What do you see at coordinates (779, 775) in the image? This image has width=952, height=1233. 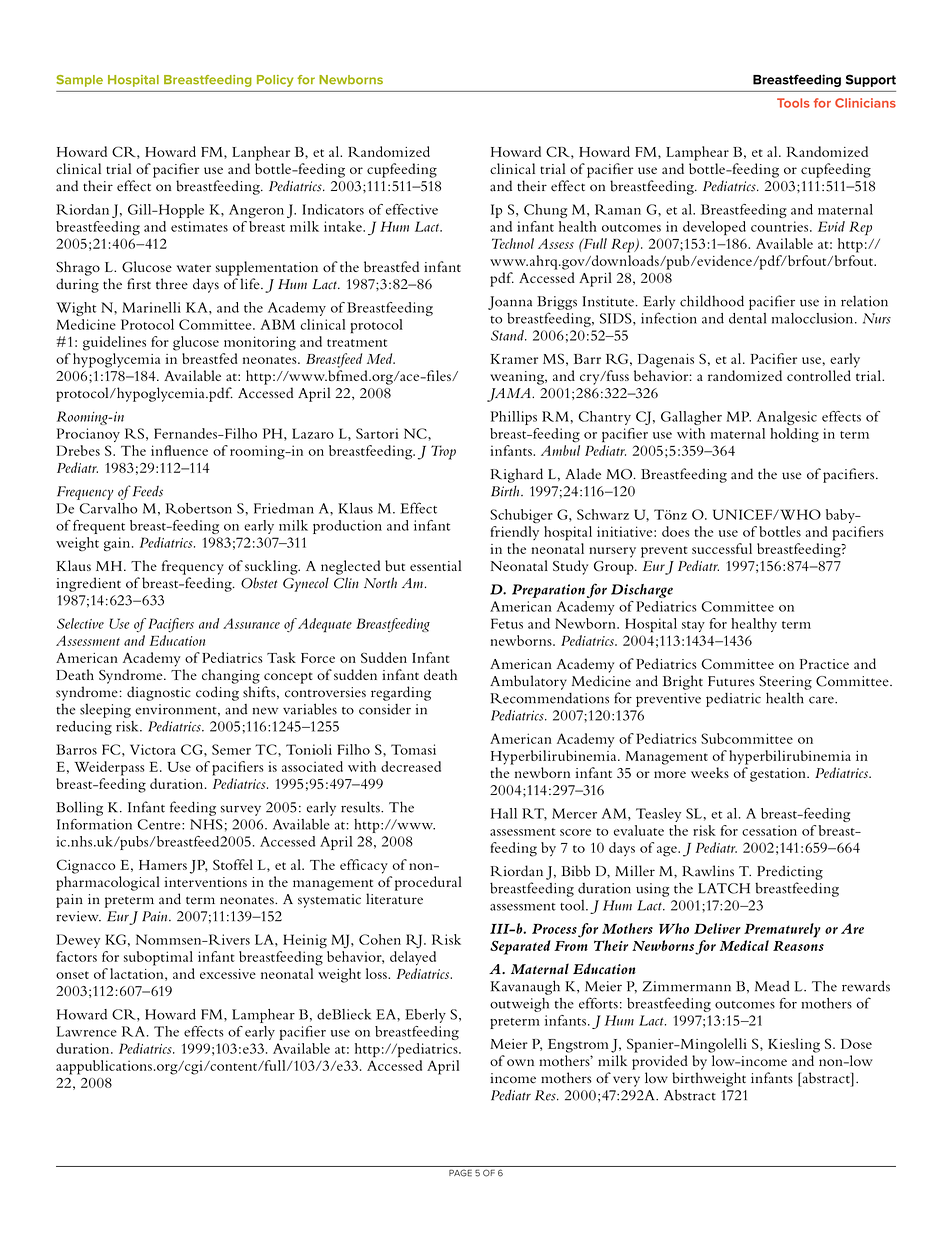 I see `gestation` at bounding box center [779, 775].
